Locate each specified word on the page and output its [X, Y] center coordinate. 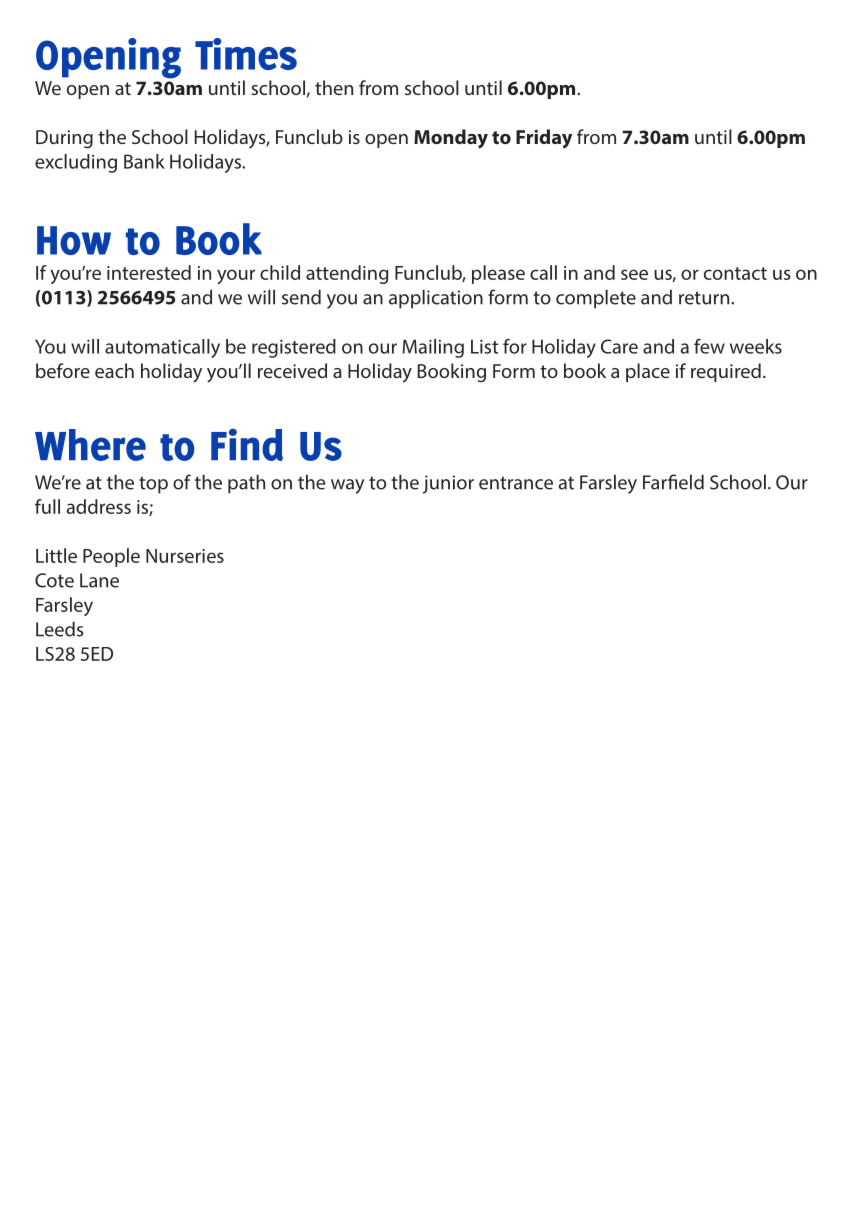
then [334, 87]
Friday [544, 139]
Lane [99, 580]
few [709, 346]
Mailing [433, 348]
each [114, 370]
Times [246, 54]
